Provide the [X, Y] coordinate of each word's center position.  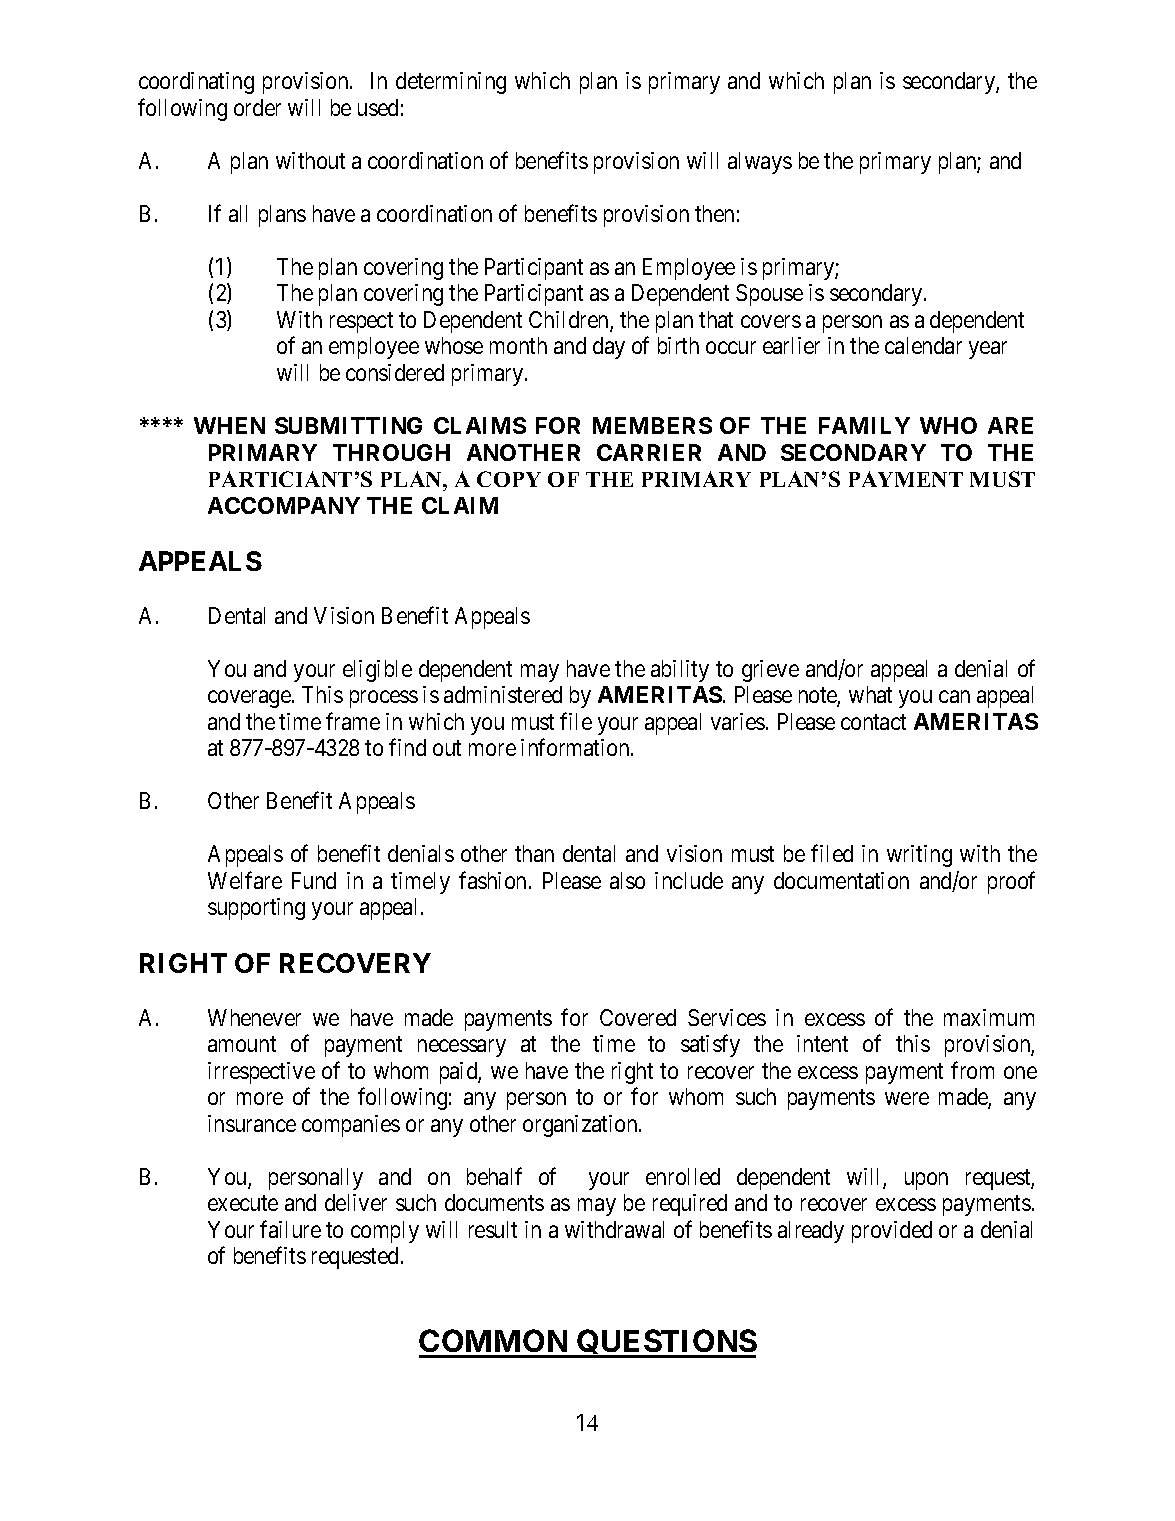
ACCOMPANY [284, 505]
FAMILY [864, 425]
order [257, 107]
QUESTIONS [666, 1343]
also [627, 880]
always [760, 163]
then [714, 213]
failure [290, 1229]
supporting [256, 909]
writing [919, 856]
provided [892, 1232]
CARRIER [649, 452]
